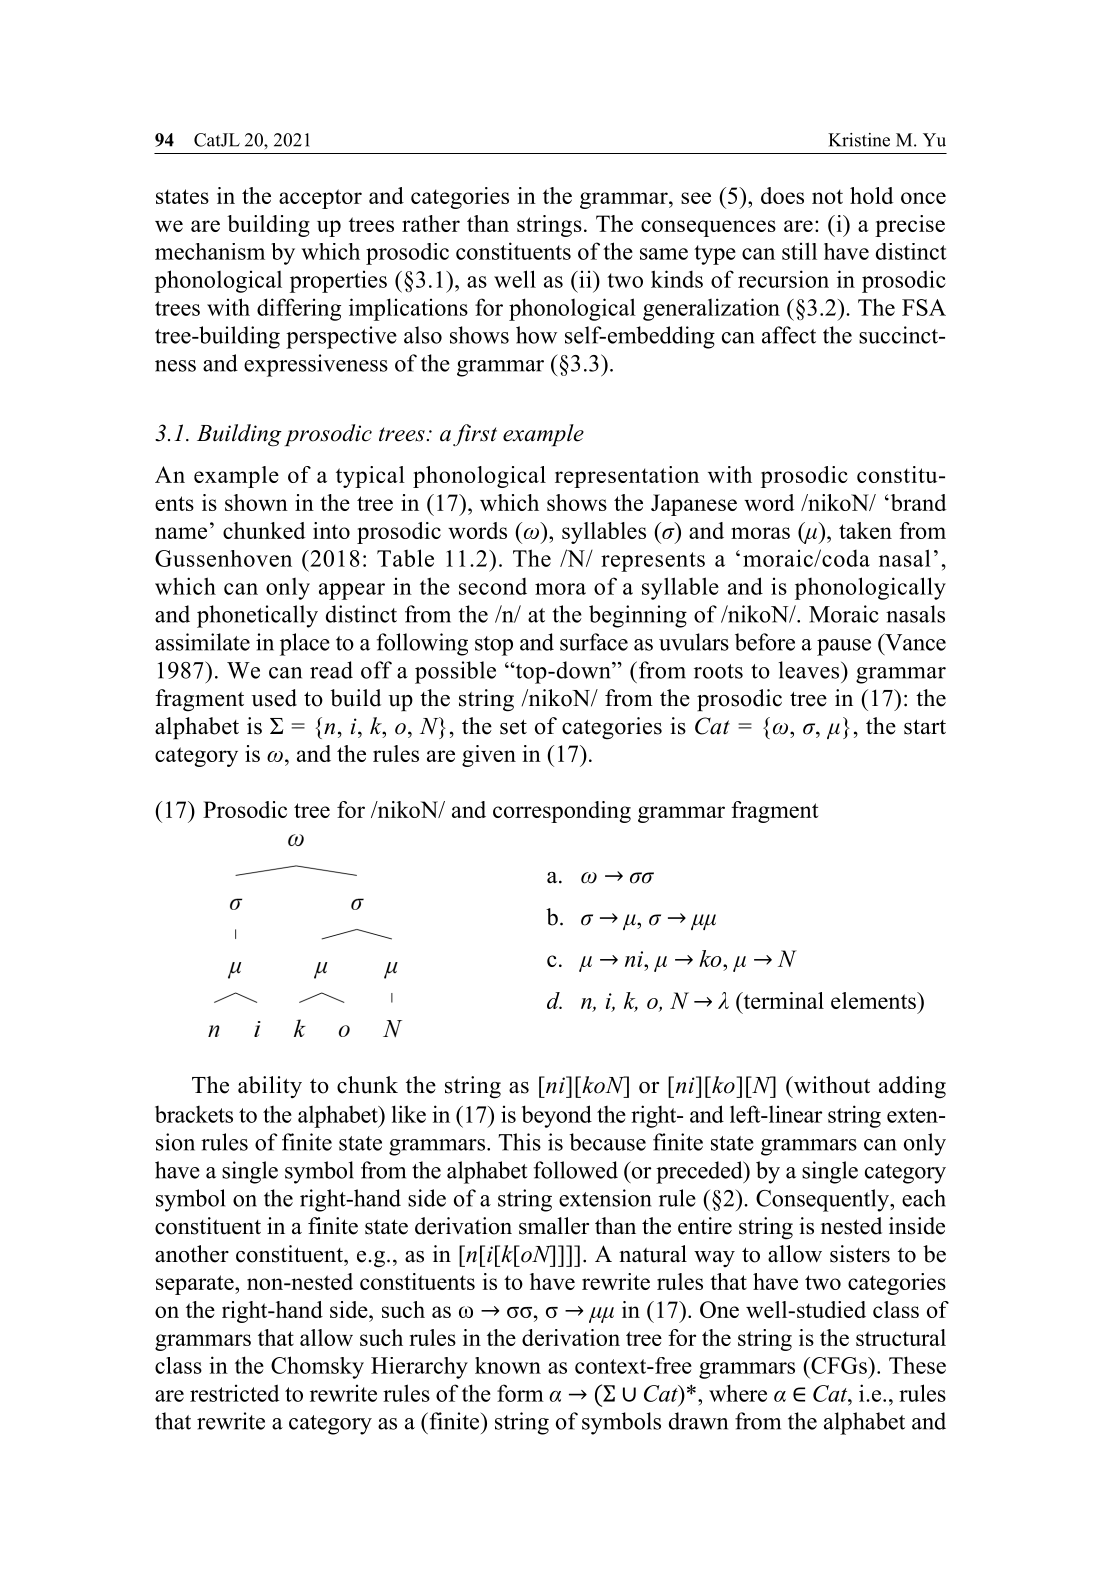 The image size is (1101, 1582). I want to click on restricted, so click(235, 1393).
